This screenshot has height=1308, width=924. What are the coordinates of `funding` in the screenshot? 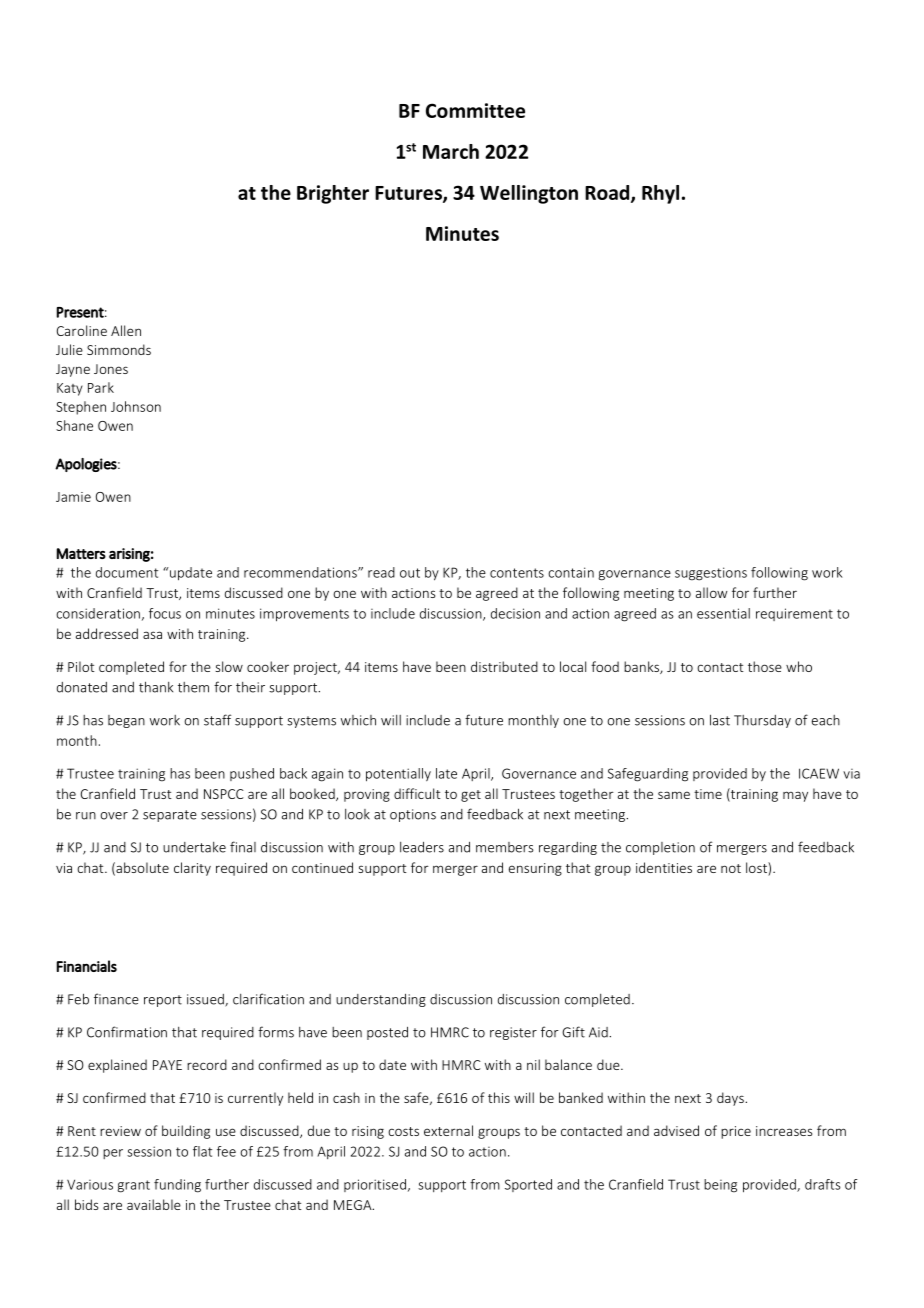 It's located at (177, 1186).
